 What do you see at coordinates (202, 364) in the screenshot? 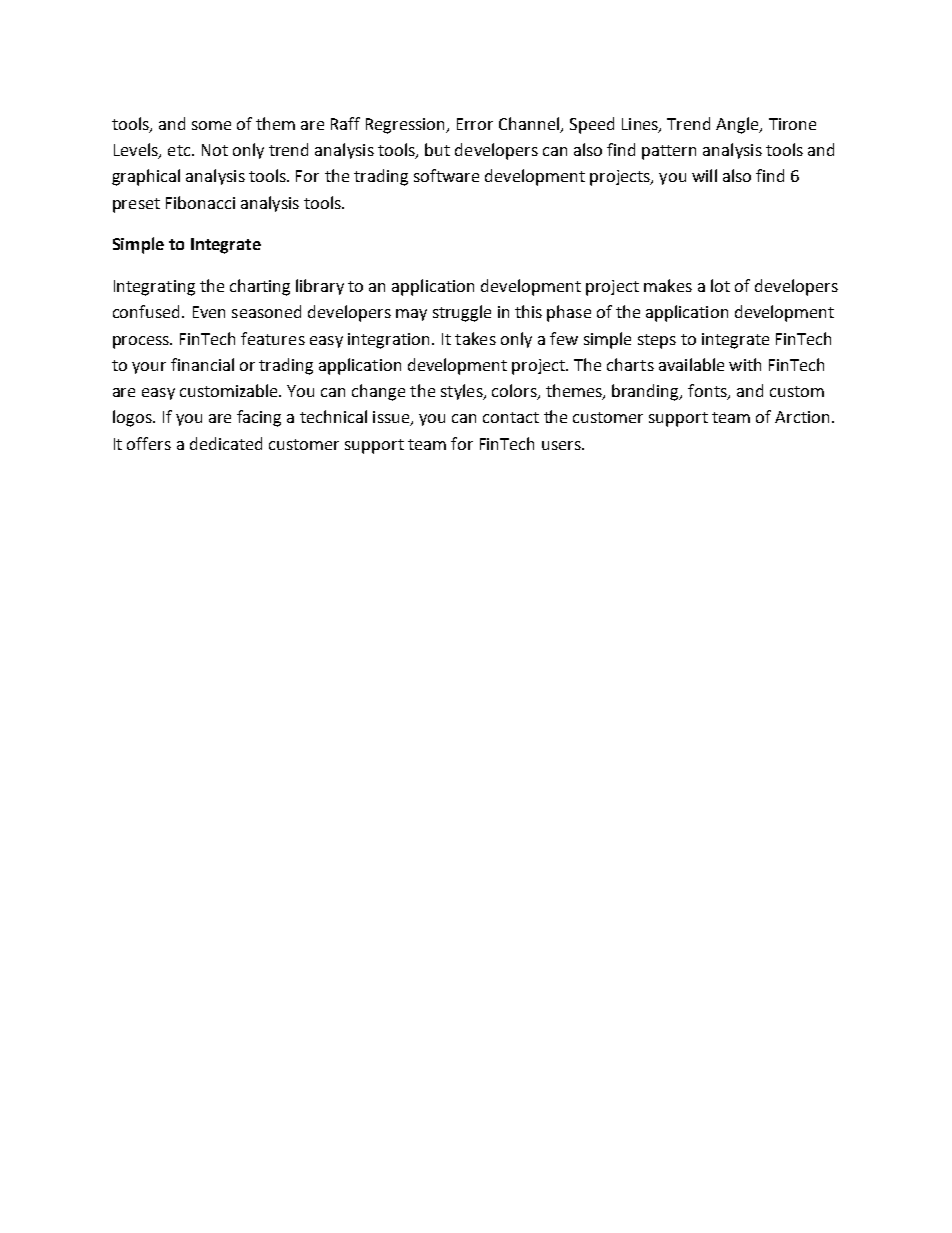
I see `financial` at bounding box center [202, 364].
